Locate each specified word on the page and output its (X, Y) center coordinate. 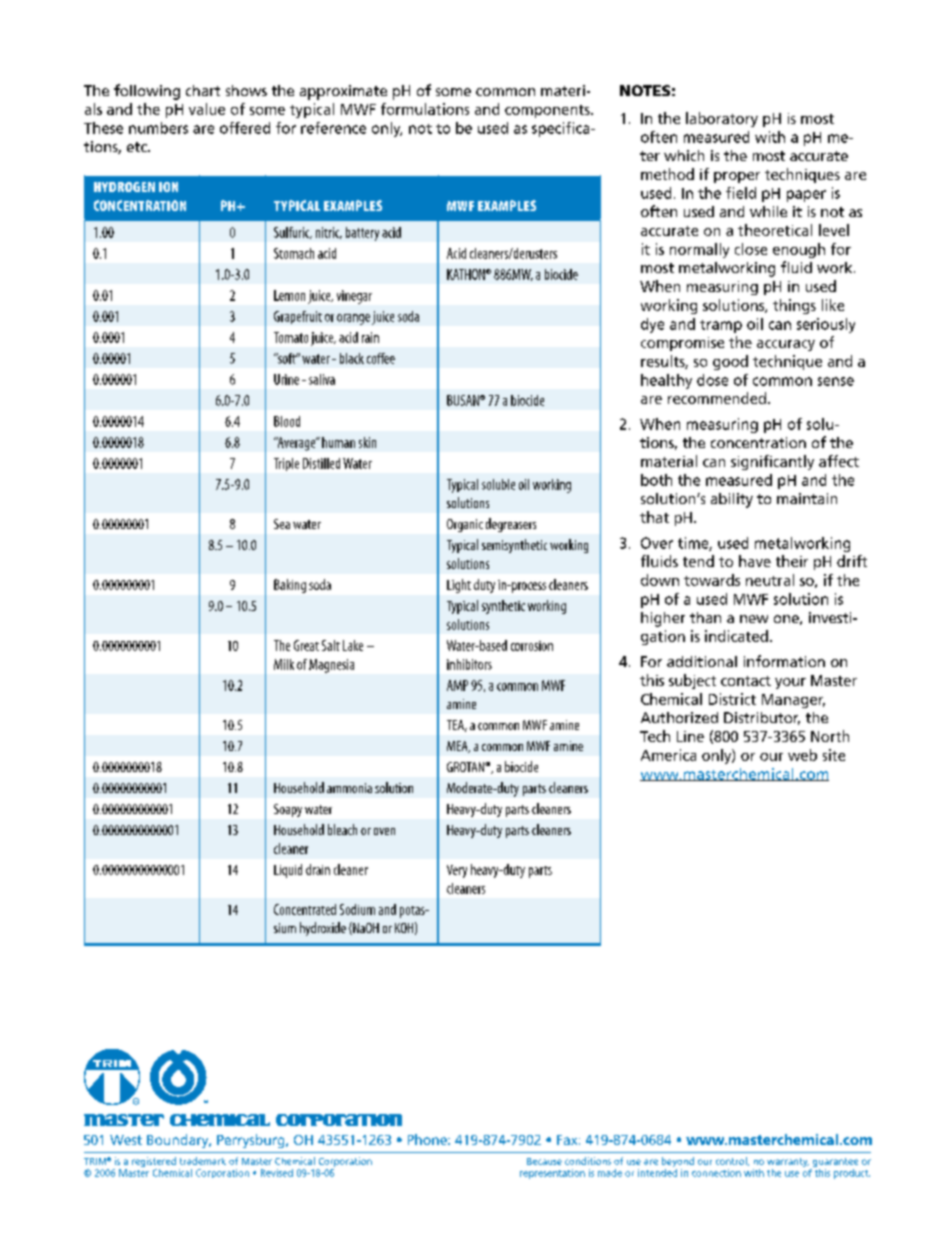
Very (457, 871)
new (754, 619)
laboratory (722, 119)
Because (544, 1161)
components (548, 111)
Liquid (288, 871)
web (802, 755)
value (207, 109)
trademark (203, 1161)
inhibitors (469, 664)
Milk (284, 664)
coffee (381, 358)
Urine (286, 379)
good (730, 362)
